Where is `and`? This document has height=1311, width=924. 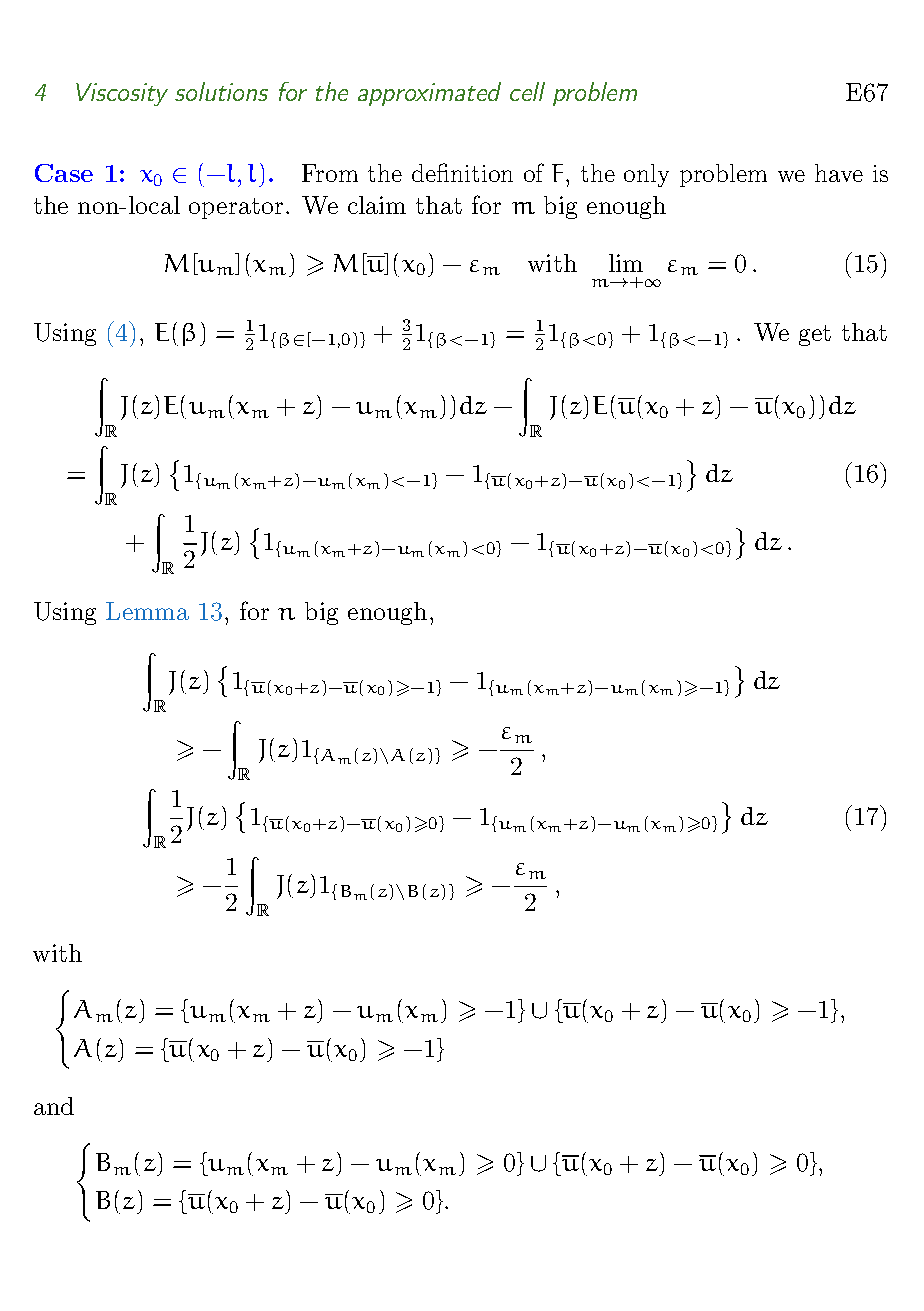 and is located at coordinates (54, 1106).
